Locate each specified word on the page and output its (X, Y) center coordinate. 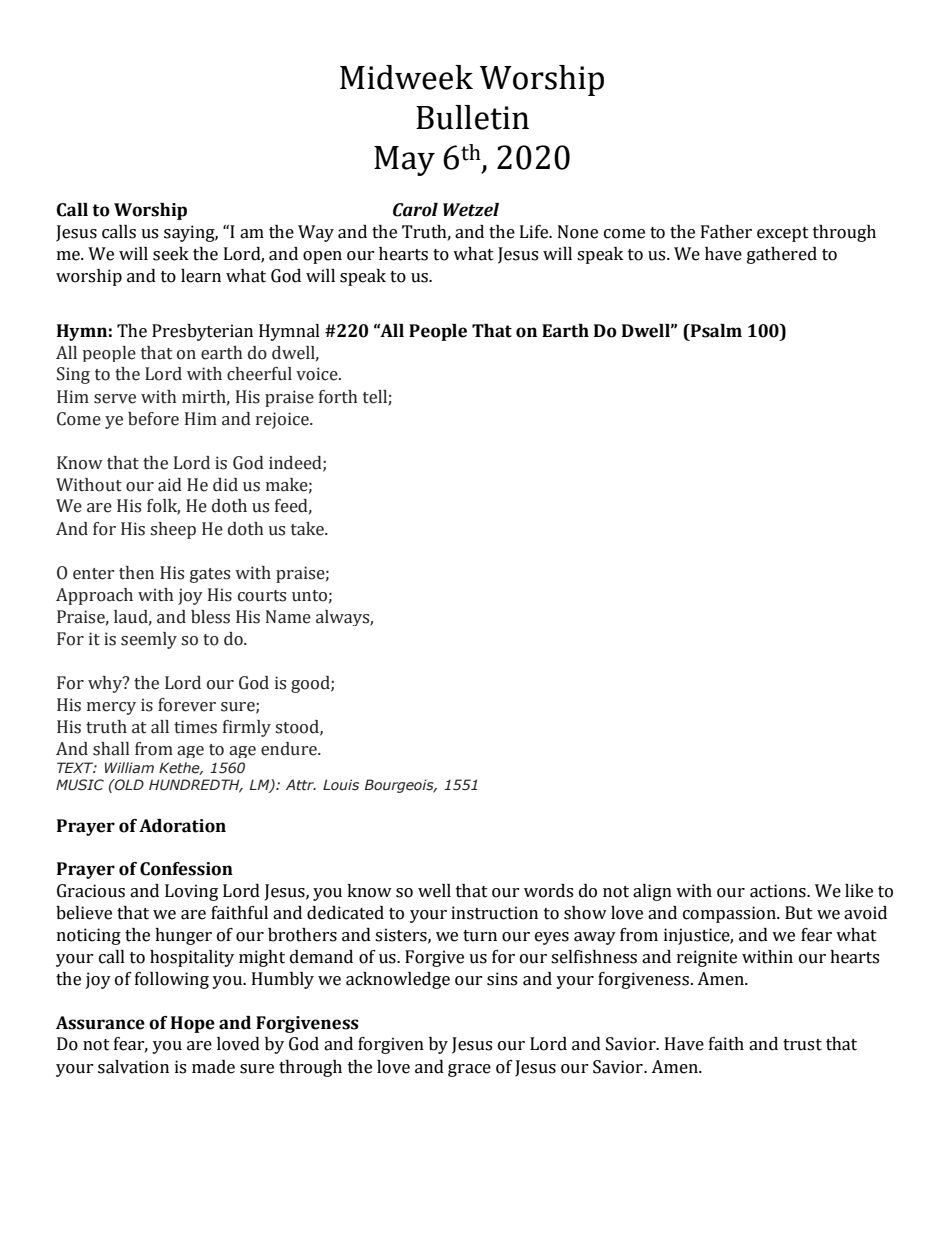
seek (171, 254)
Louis (341, 785)
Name (288, 617)
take (308, 529)
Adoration (182, 826)
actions (779, 891)
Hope (193, 1024)
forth (338, 397)
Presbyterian (202, 332)
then (136, 573)
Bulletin (472, 117)
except (783, 234)
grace (469, 1070)
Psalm (715, 331)
